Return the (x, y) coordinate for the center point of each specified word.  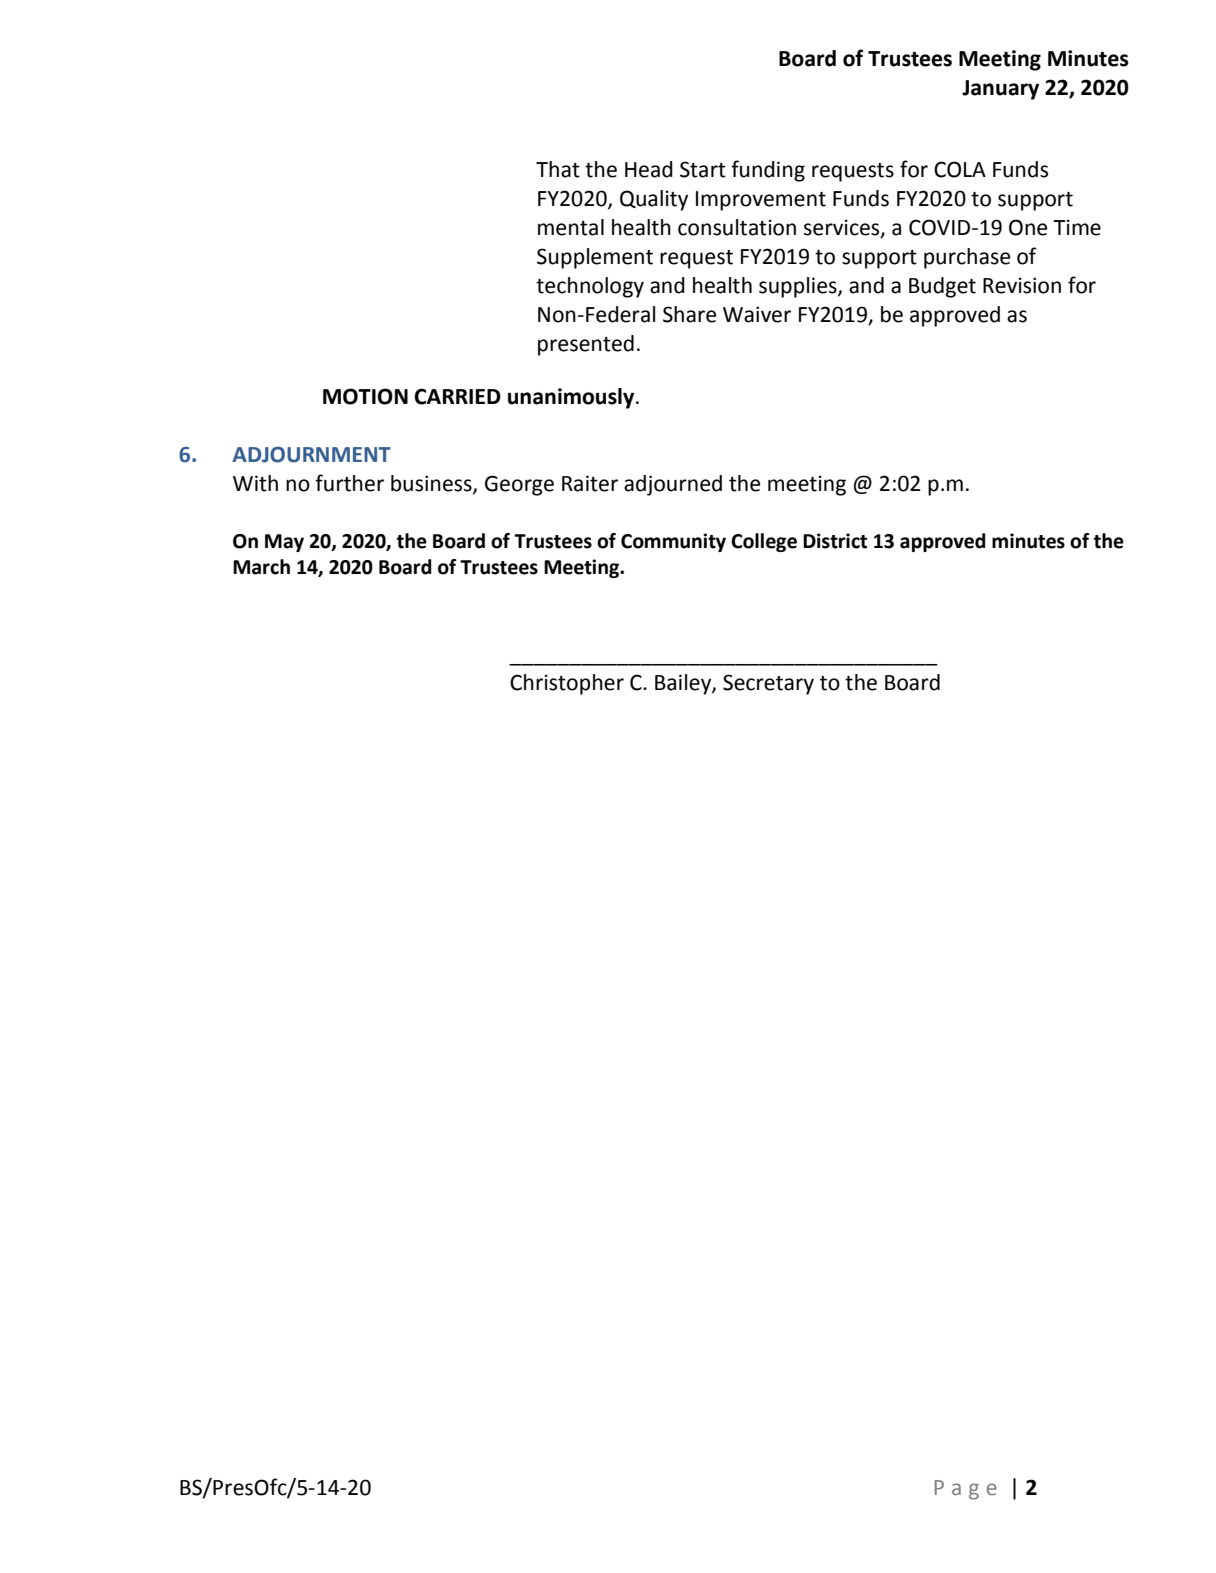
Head (649, 169)
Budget (942, 287)
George (519, 485)
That (558, 169)
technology (590, 287)
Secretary (768, 684)
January (1000, 90)
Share (689, 314)
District (835, 541)
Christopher (567, 684)
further (349, 483)
